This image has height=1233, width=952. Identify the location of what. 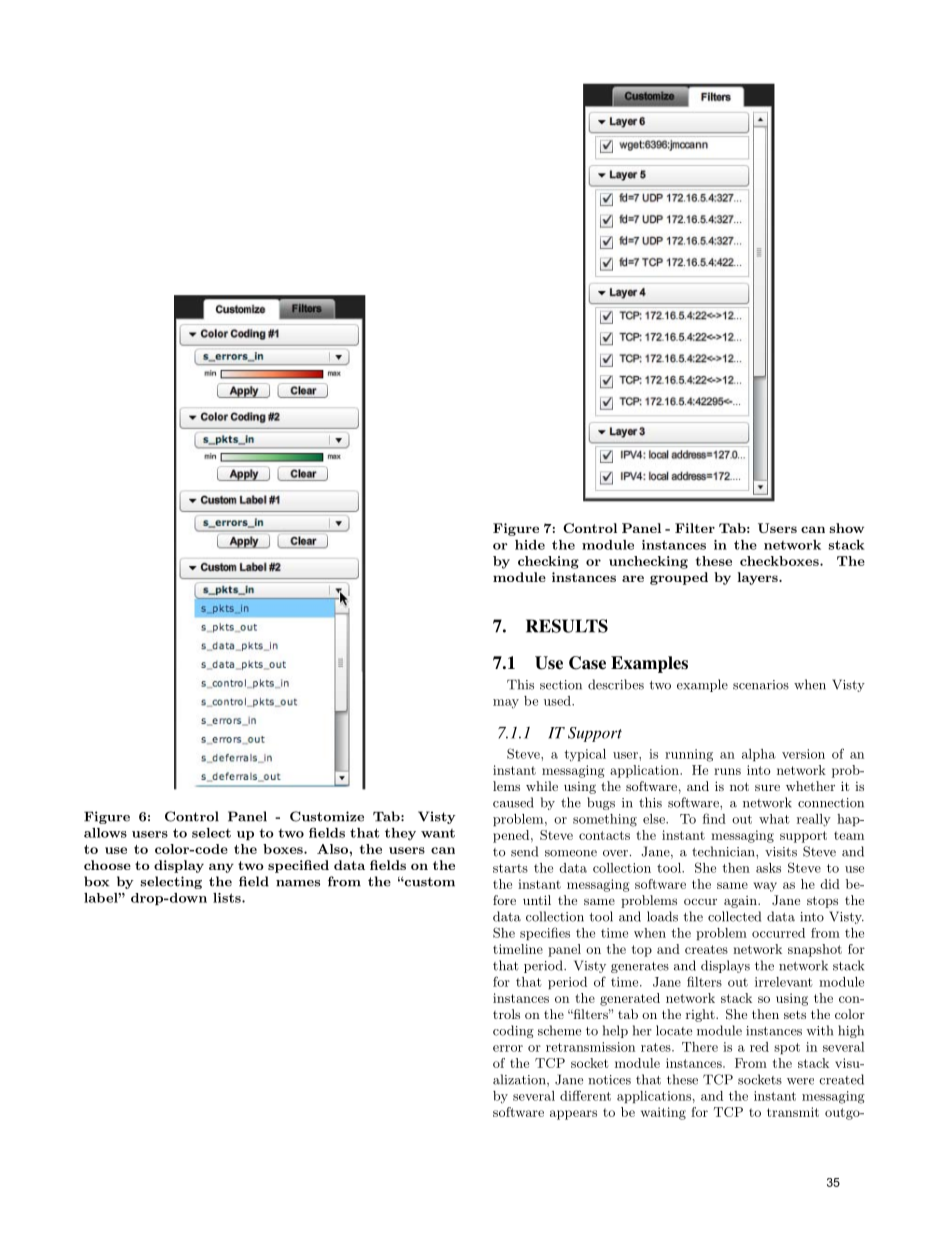
(774, 819).
